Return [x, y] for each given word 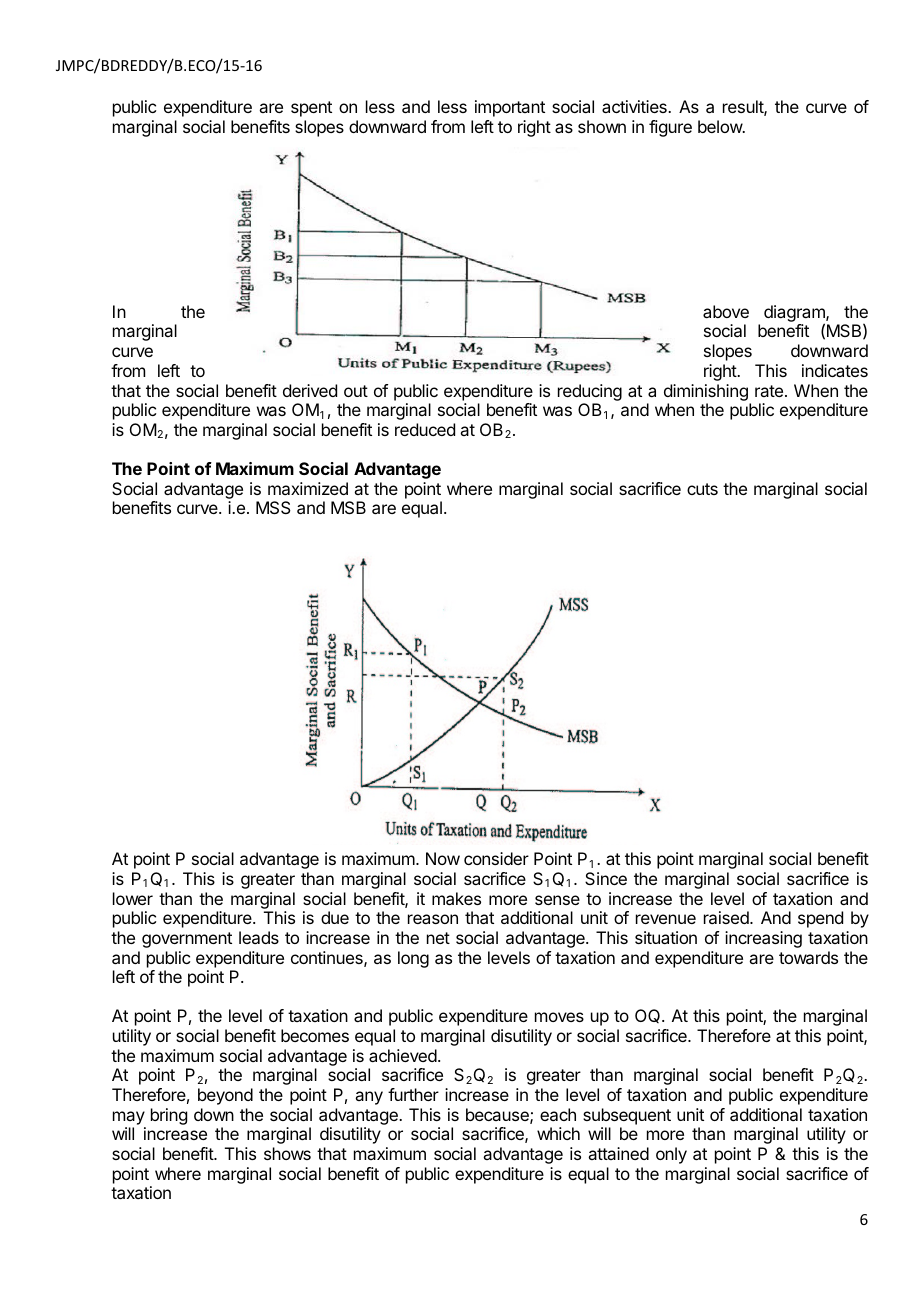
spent [311, 109]
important [510, 108]
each [558, 1114]
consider [496, 858]
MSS [273, 507]
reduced [425, 429]
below [721, 126]
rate [769, 391]
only [671, 1155]
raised [727, 917]
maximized [308, 488]
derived [310, 390]
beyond [225, 1096]
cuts [702, 489]
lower [133, 898]
